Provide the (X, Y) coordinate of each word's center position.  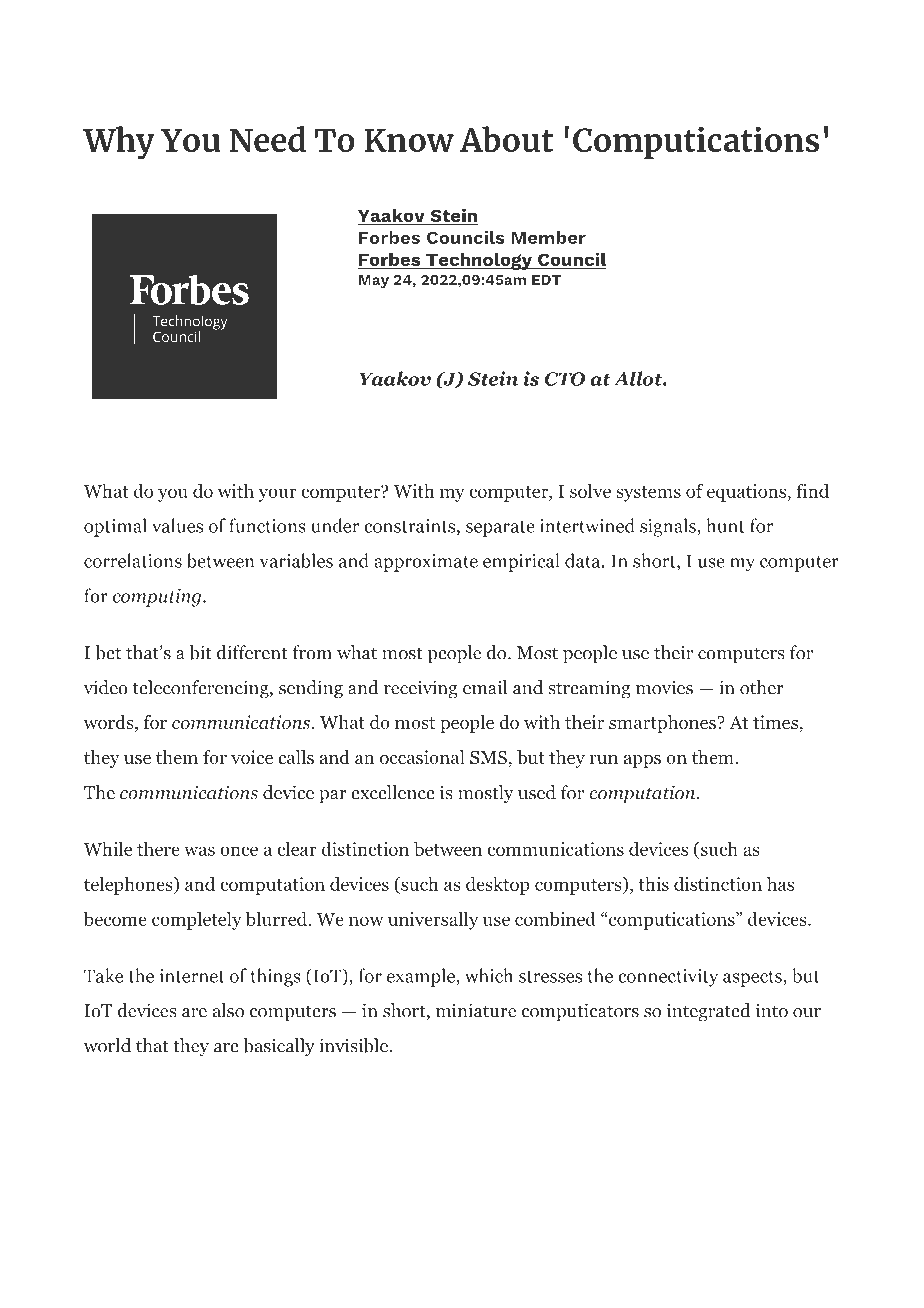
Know (409, 140)
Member (548, 237)
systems (648, 494)
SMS (488, 758)
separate (500, 529)
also (228, 1010)
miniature (476, 1010)
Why (119, 143)
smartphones (663, 724)
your (278, 495)
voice (252, 757)
